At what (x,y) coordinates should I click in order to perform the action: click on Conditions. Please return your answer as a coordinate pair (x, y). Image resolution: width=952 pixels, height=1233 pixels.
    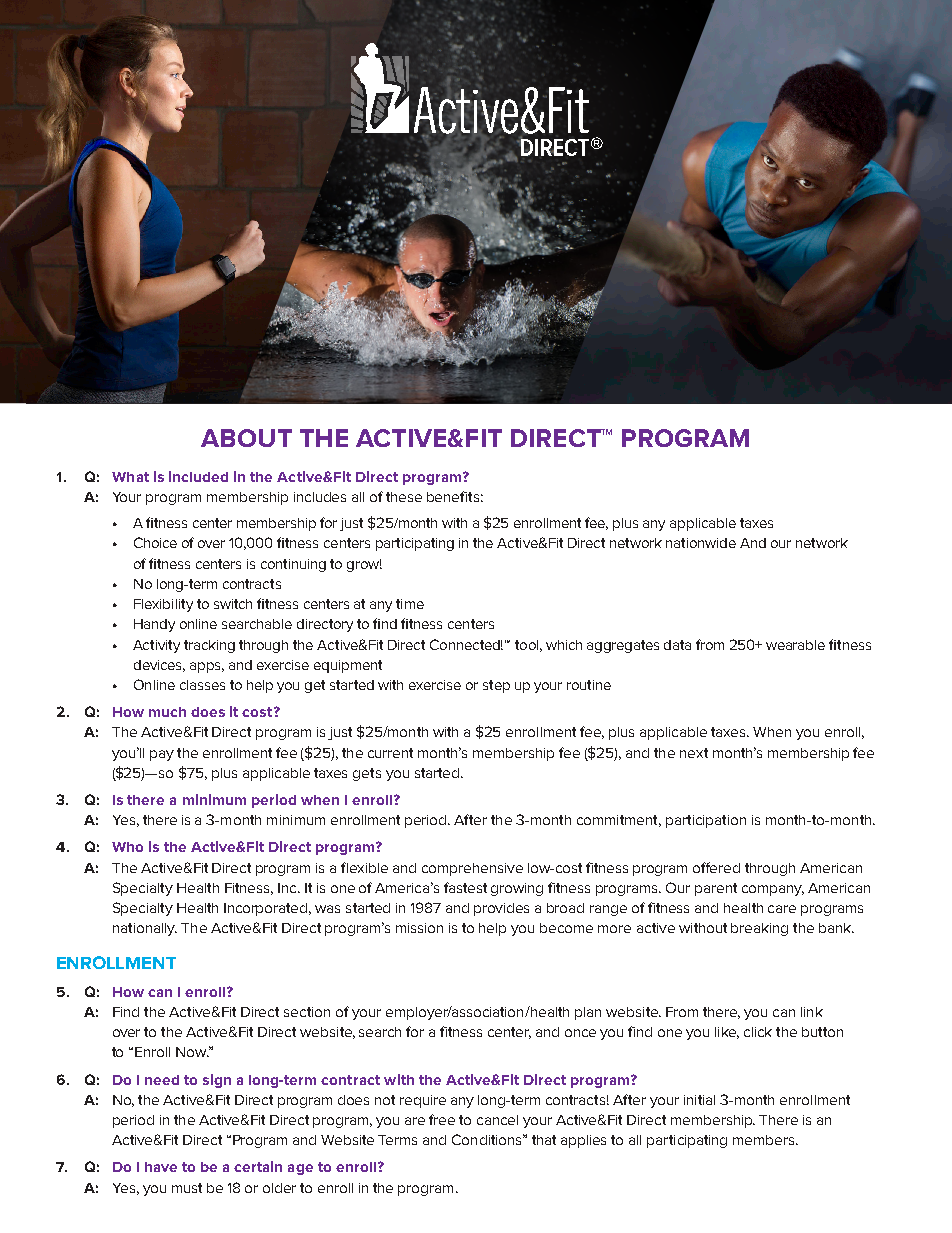
    Looking at the image, I should click on (488, 1139).
